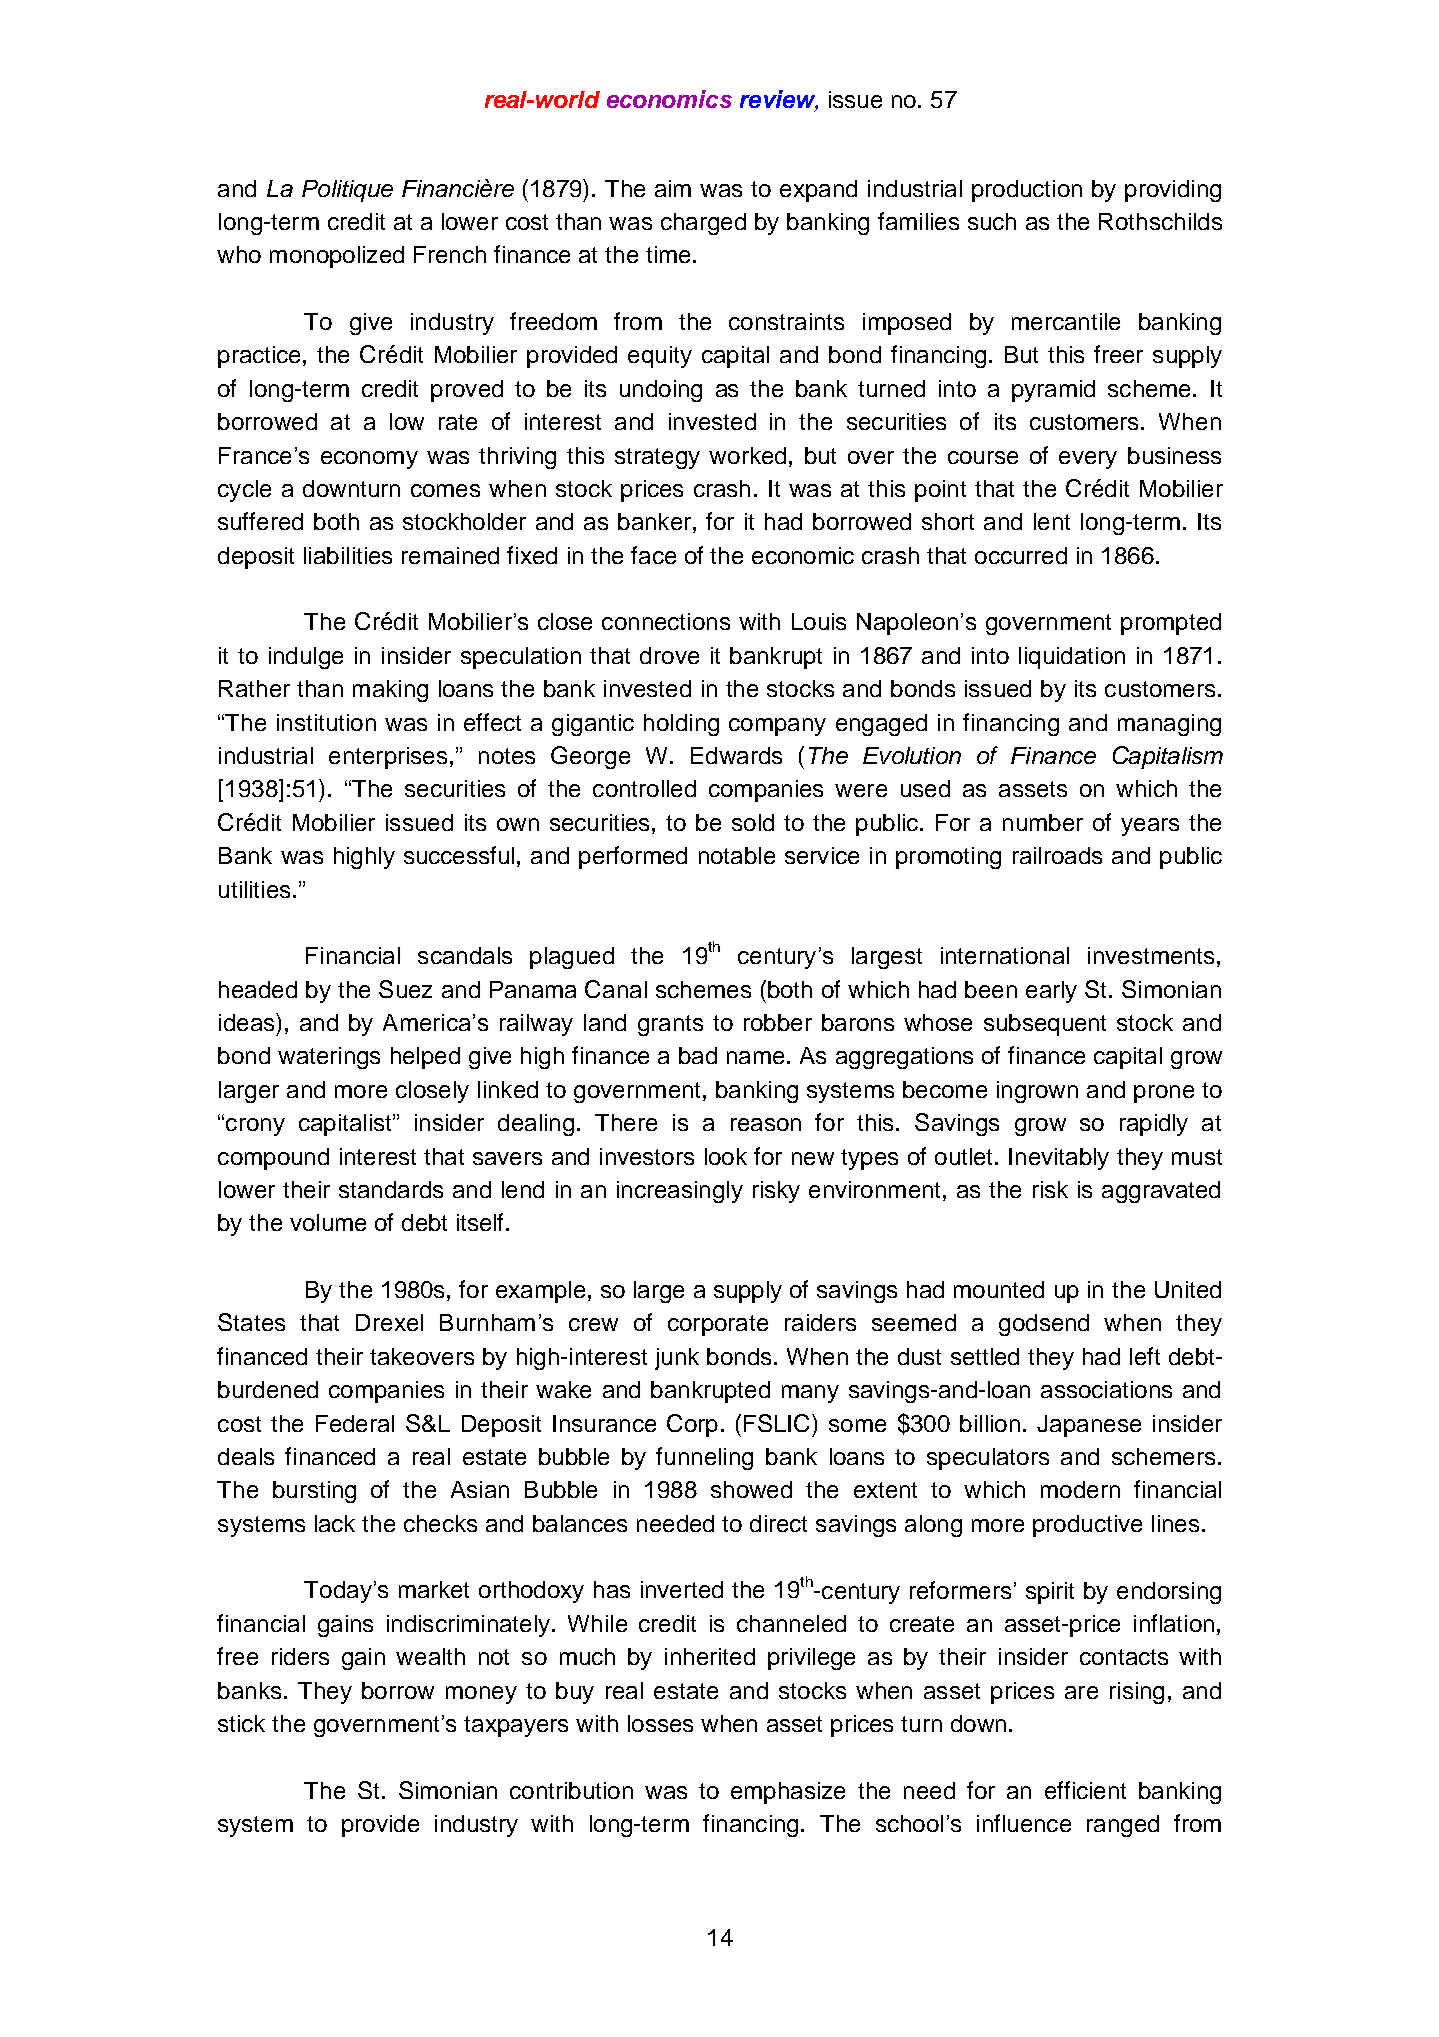 The image size is (1439, 2037). What do you see at coordinates (1027, 191) in the screenshot?
I see `production` at bounding box center [1027, 191].
